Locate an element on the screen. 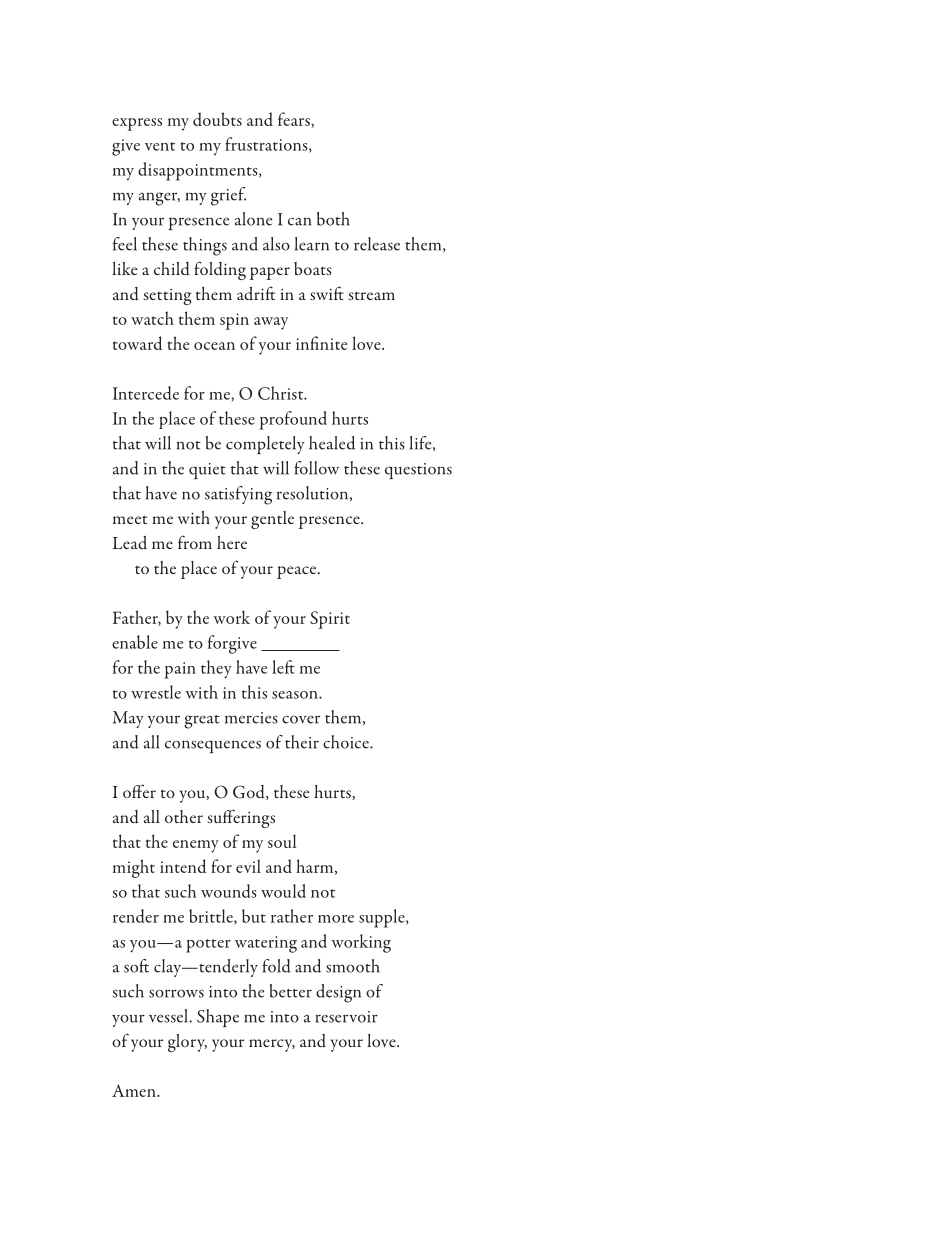  release is located at coordinates (377, 244).
